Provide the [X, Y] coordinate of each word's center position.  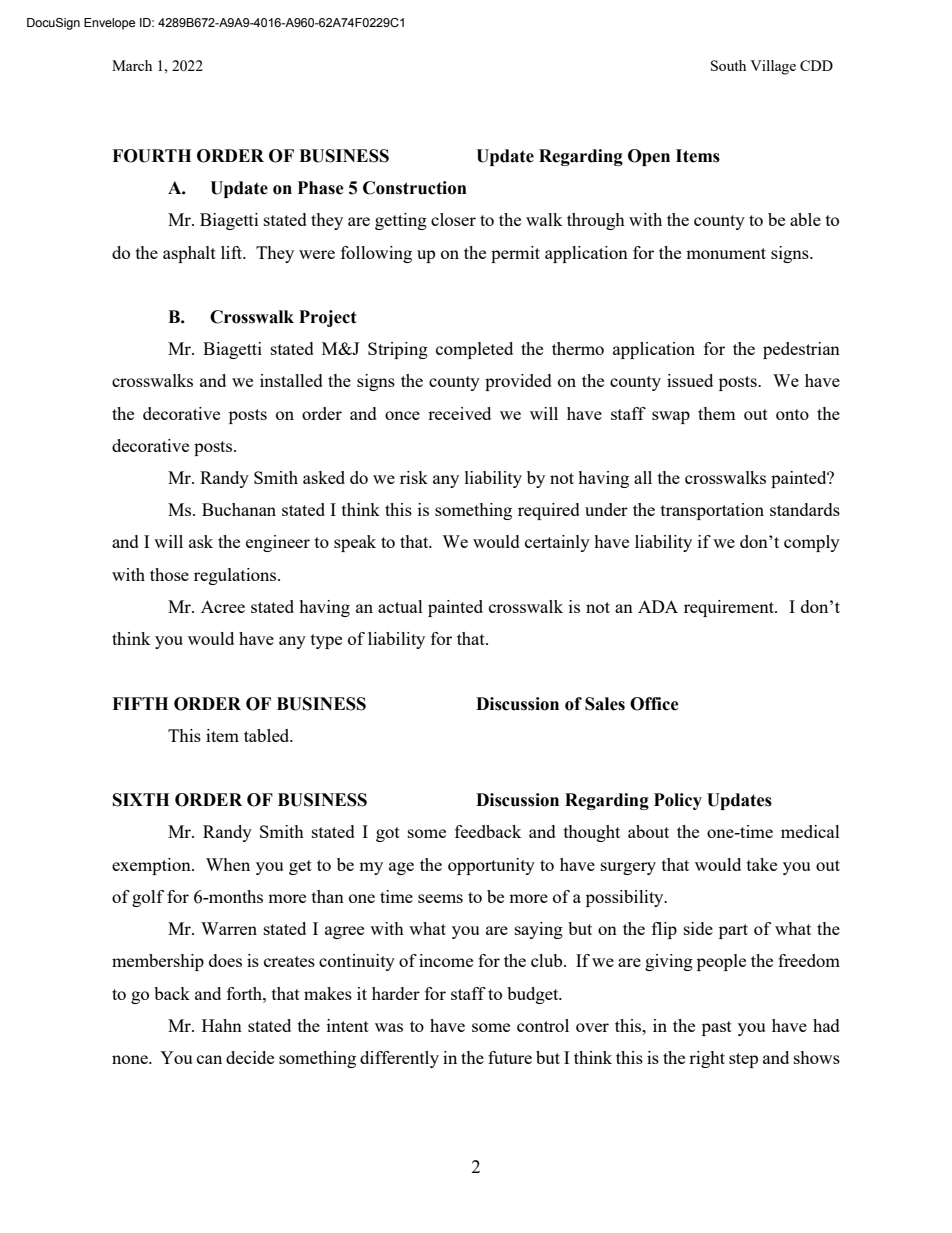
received [459, 413]
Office [654, 704]
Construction [415, 188]
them [717, 413]
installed [291, 380]
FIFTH [140, 703]
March [132, 65]
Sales [605, 704]
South [728, 65]
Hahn [222, 1025]
